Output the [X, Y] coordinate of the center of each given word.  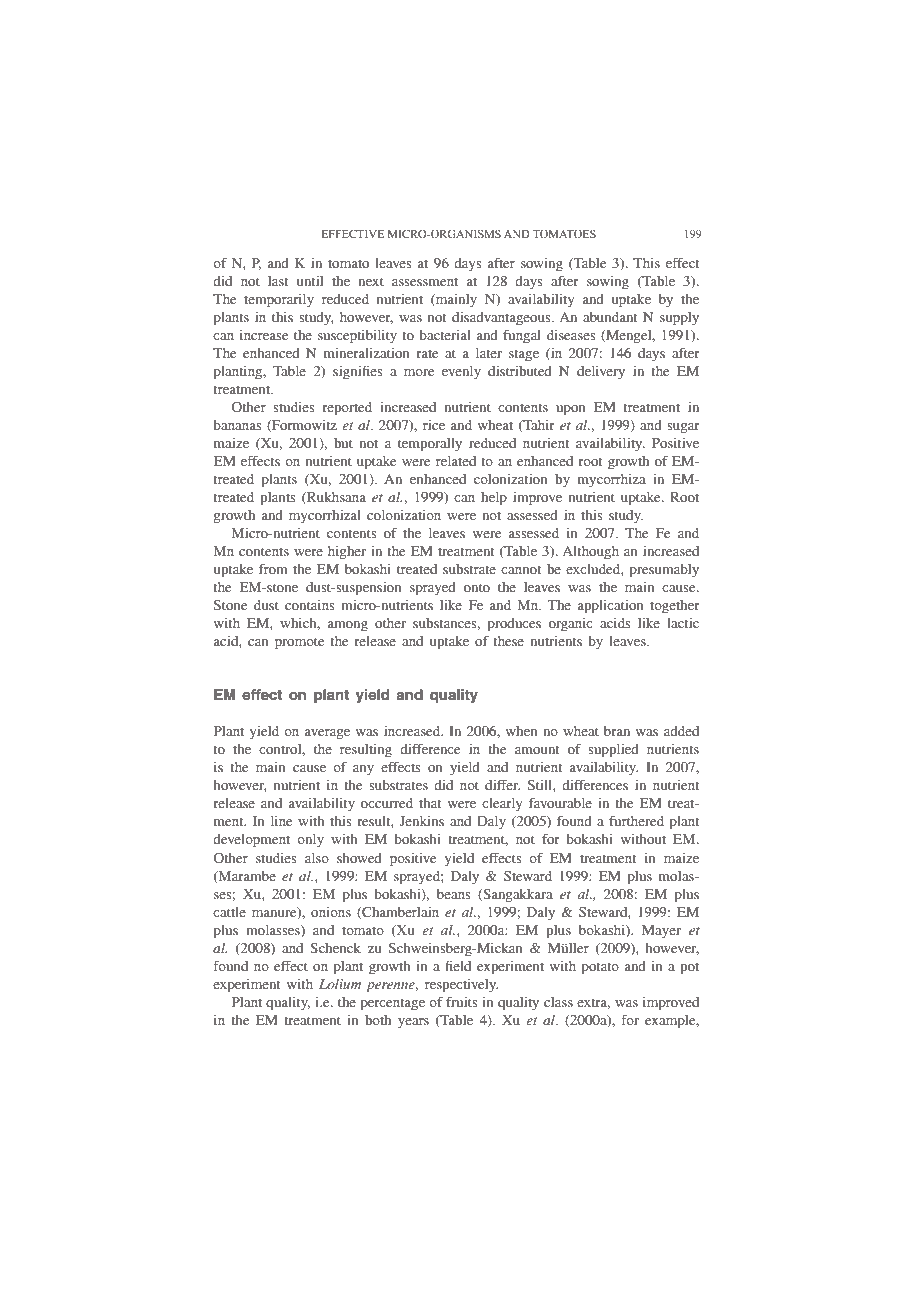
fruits [462, 1002]
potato [600, 968]
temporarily [279, 301]
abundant [610, 317]
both [378, 1020]
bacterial [445, 335]
